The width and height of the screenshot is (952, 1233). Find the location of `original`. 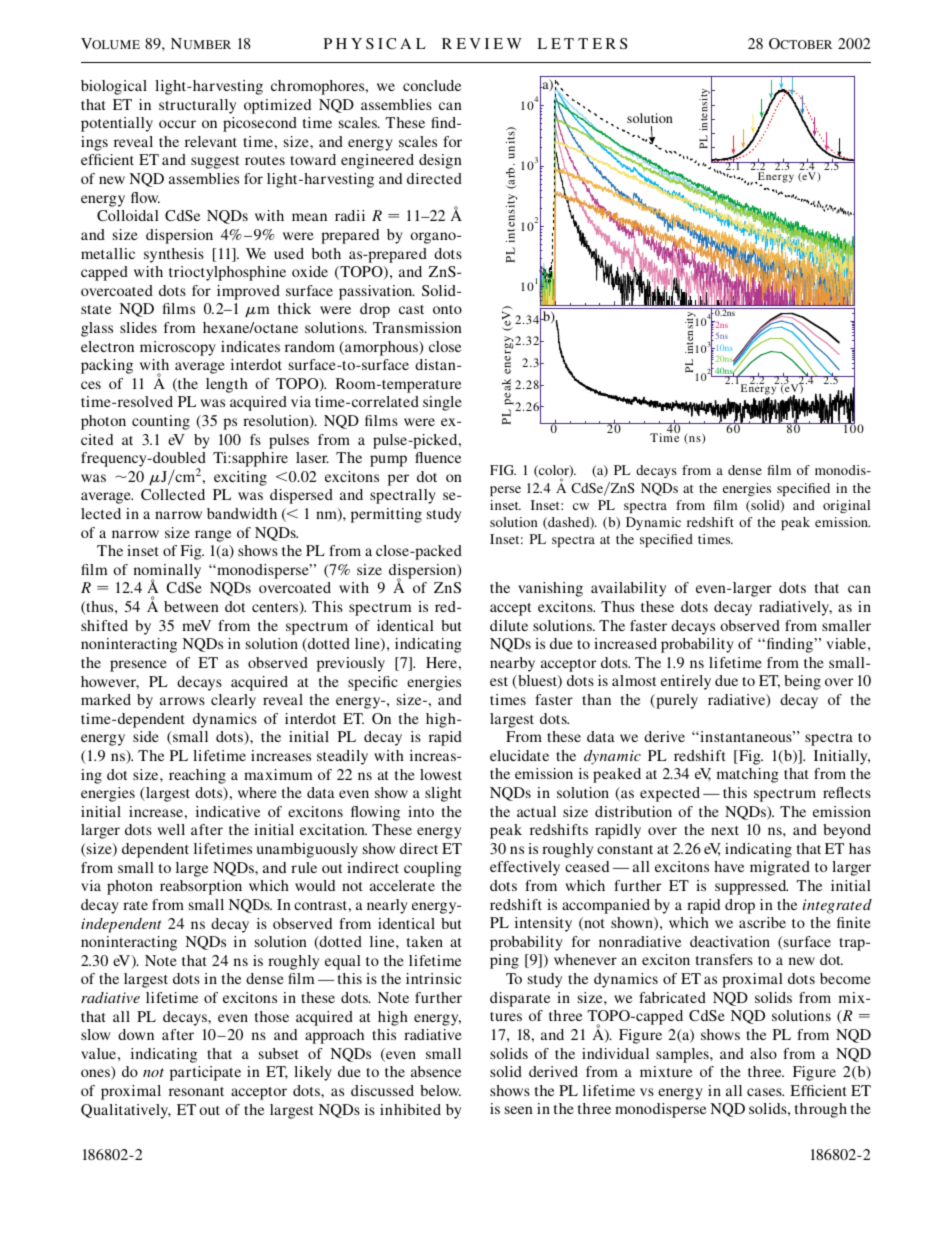

original is located at coordinates (846, 506).
